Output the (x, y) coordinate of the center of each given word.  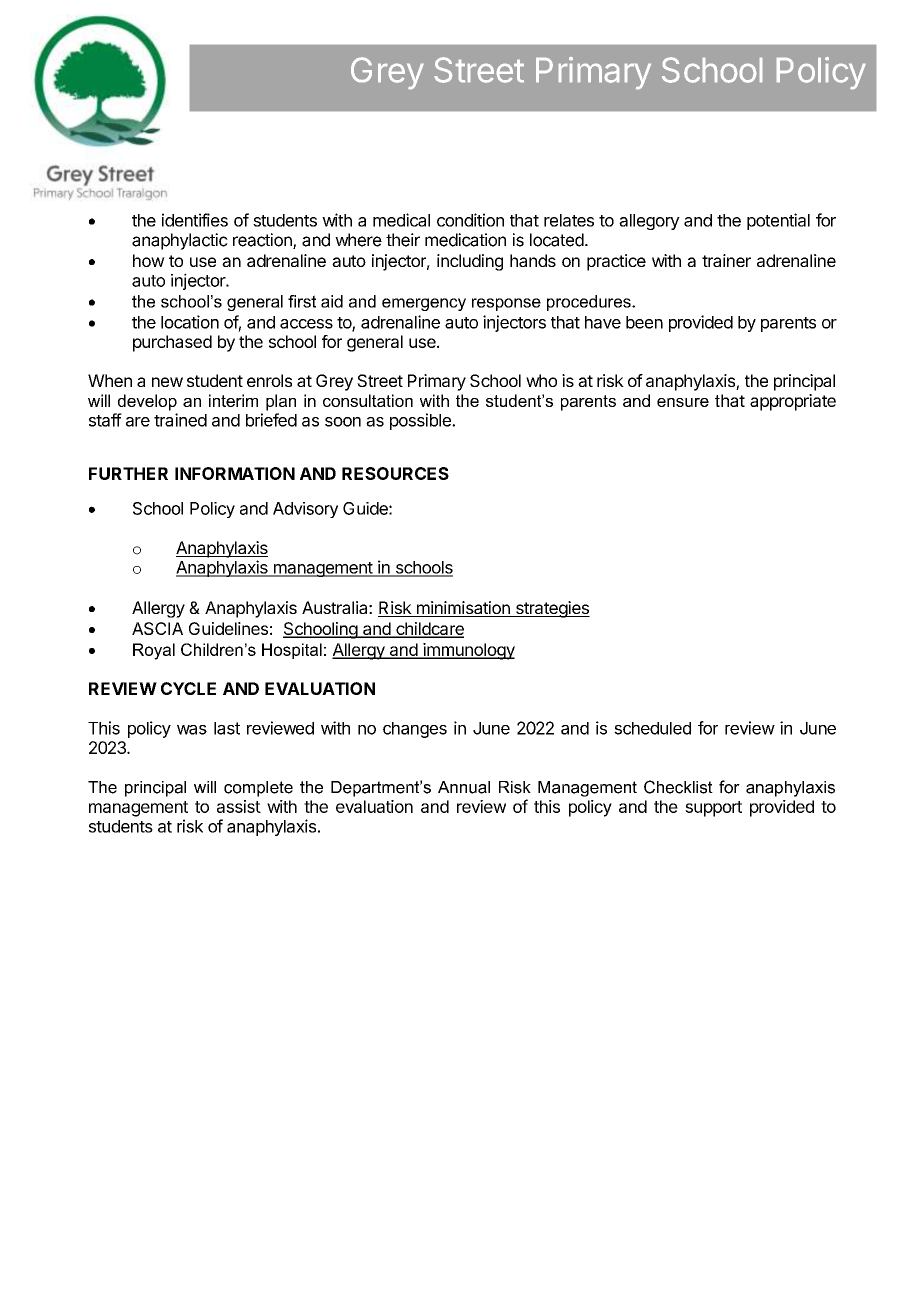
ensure (683, 402)
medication (465, 240)
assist (239, 806)
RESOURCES (395, 473)
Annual (464, 787)
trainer (726, 260)
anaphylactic (180, 241)
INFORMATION (235, 473)
